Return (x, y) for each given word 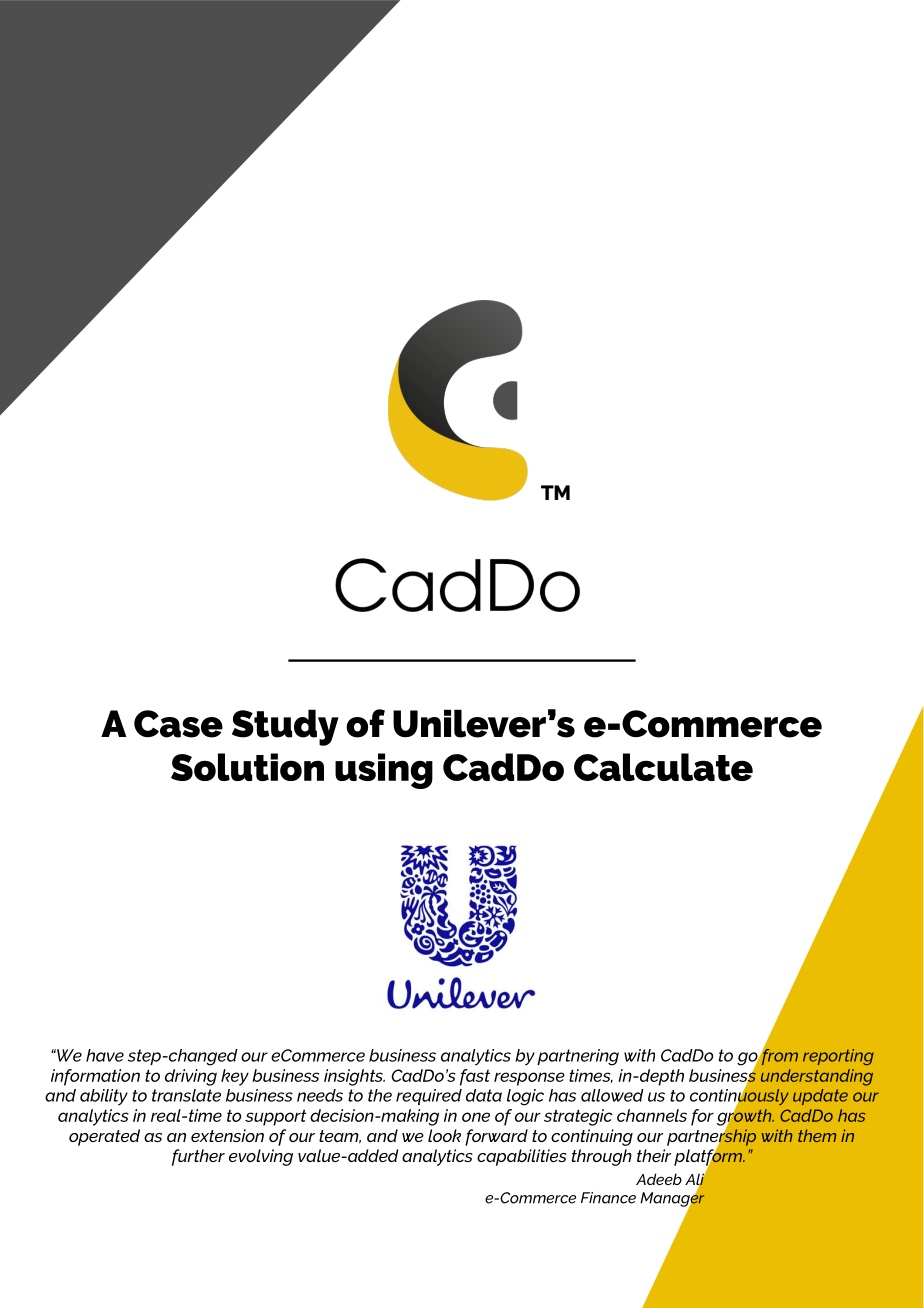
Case (178, 724)
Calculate (663, 767)
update (820, 1097)
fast (475, 1077)
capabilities (522, 1157)
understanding (817, 1077)
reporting (838, 1057)
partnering (578, 1057)
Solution (247, 767)
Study (285, 727)
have (105, 1055)
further (198, 1157)
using (384, 771)
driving (191, 1077)
